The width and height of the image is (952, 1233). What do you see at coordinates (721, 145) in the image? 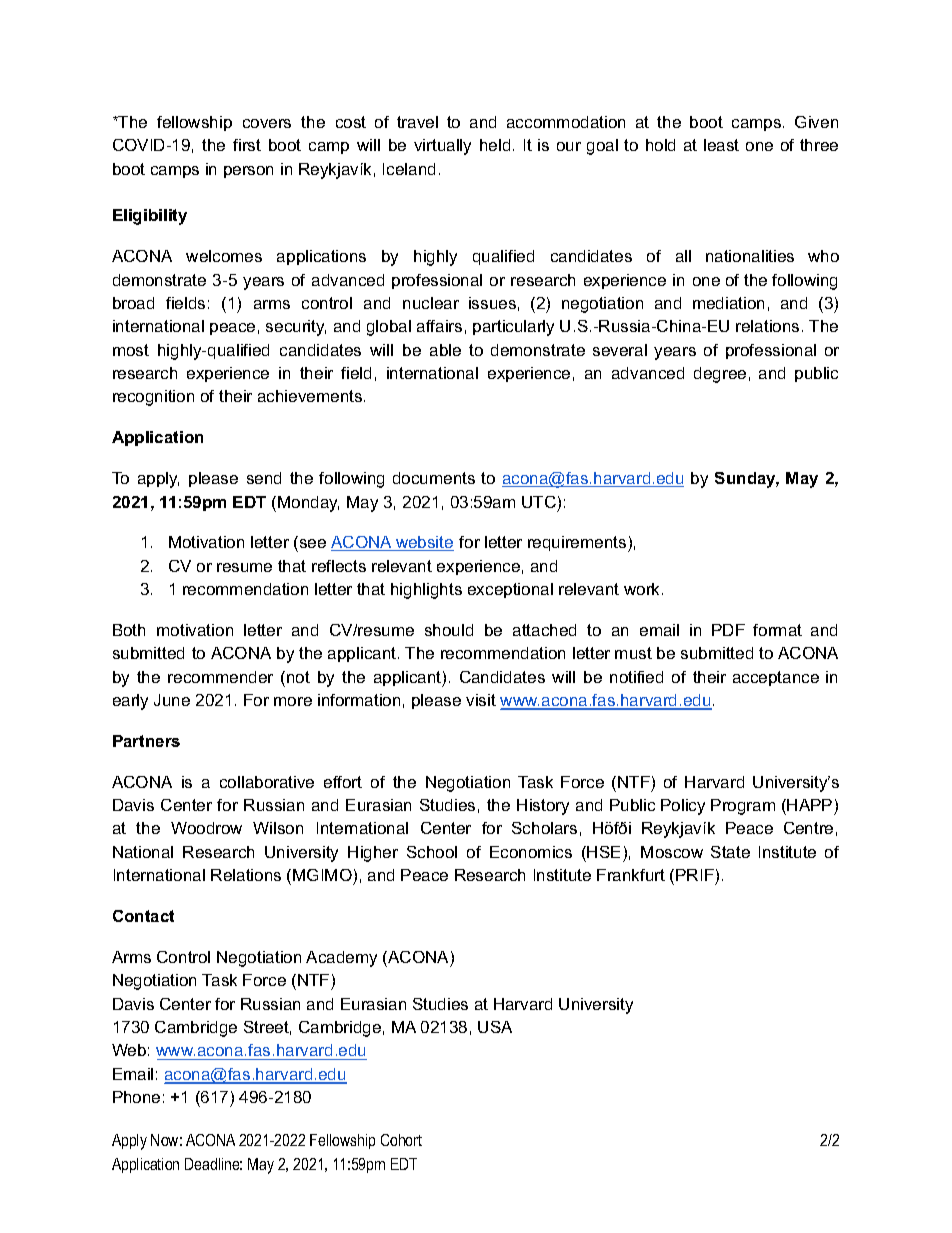
I see `least` at bounding box center [721, 145].
